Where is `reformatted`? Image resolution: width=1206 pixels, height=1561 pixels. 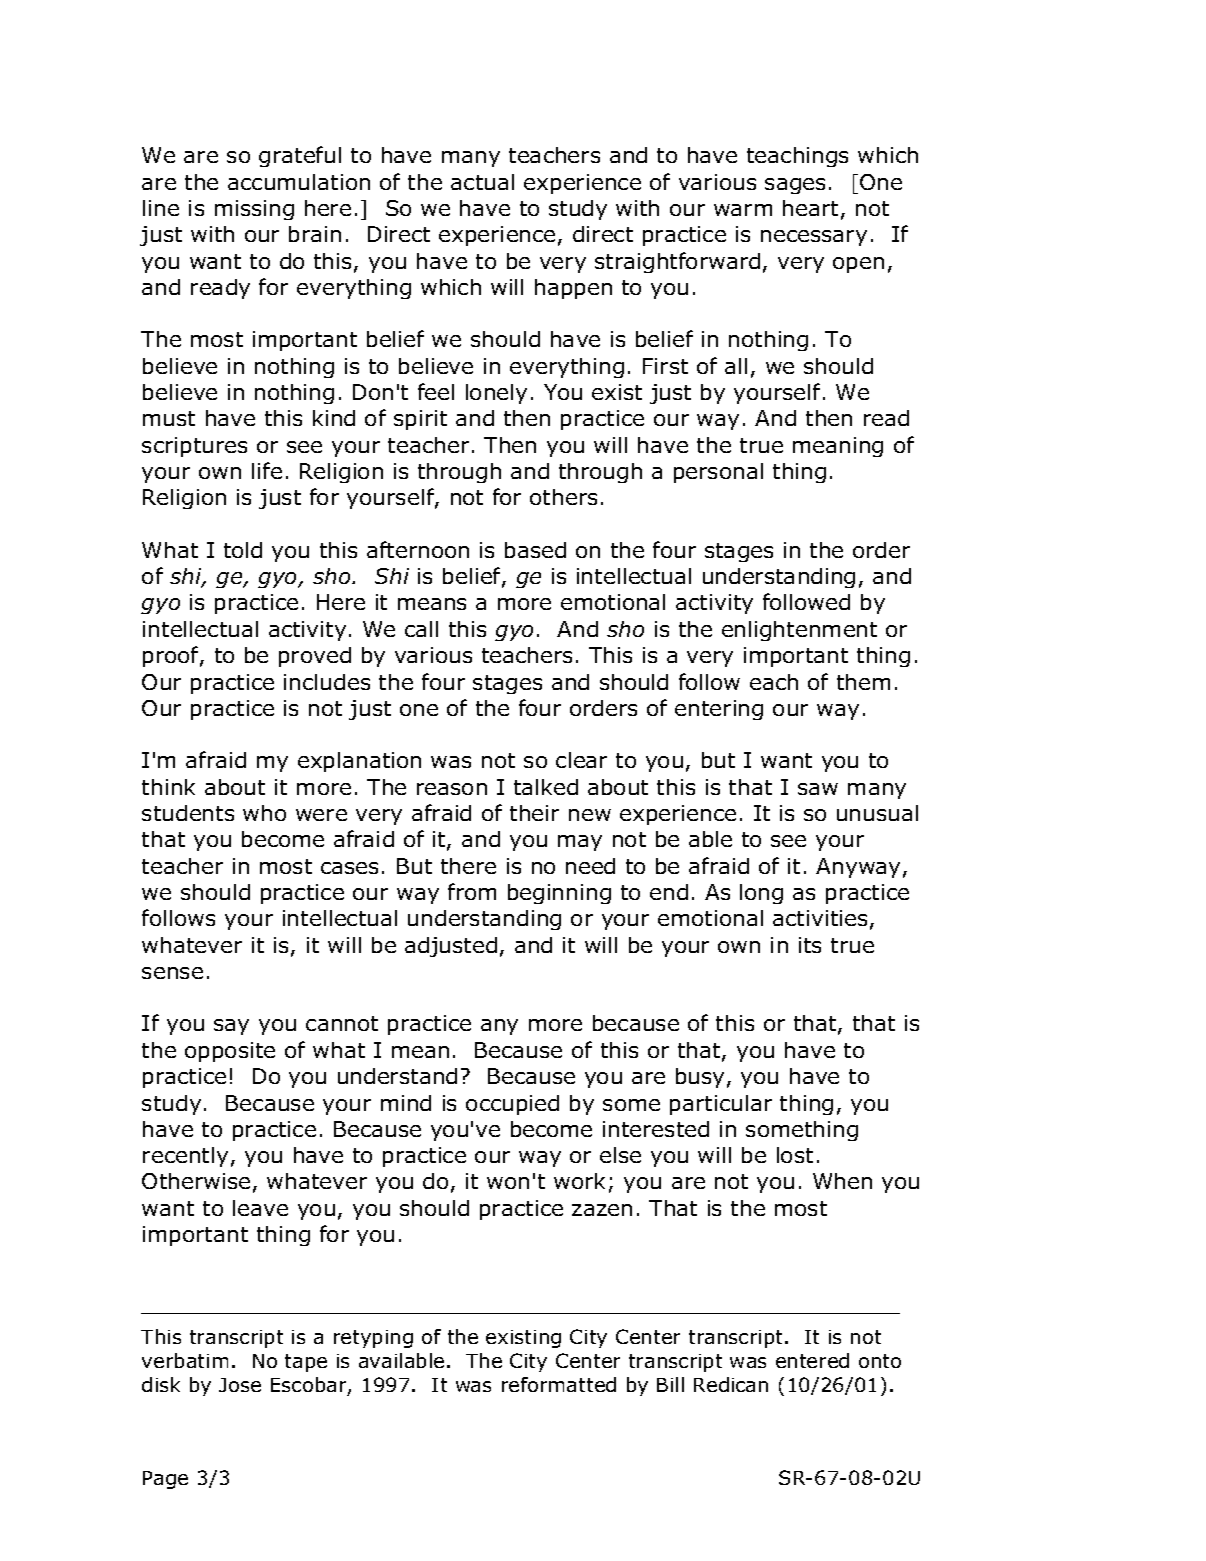 reformatted is located at coordinates (559, 1384).
